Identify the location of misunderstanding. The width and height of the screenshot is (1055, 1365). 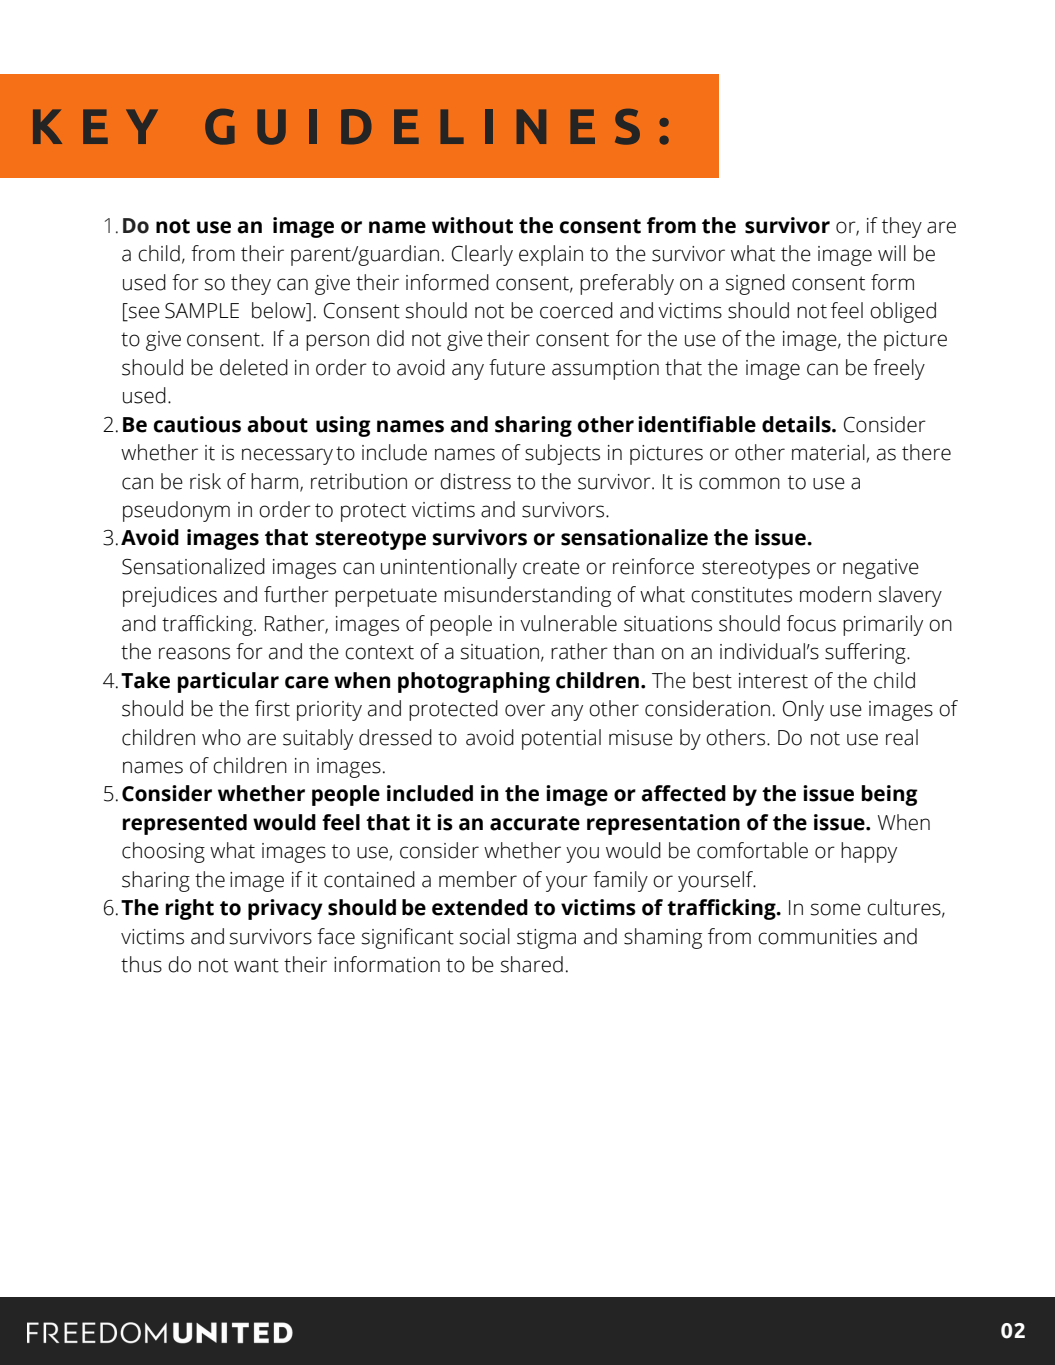
(527, 596).
